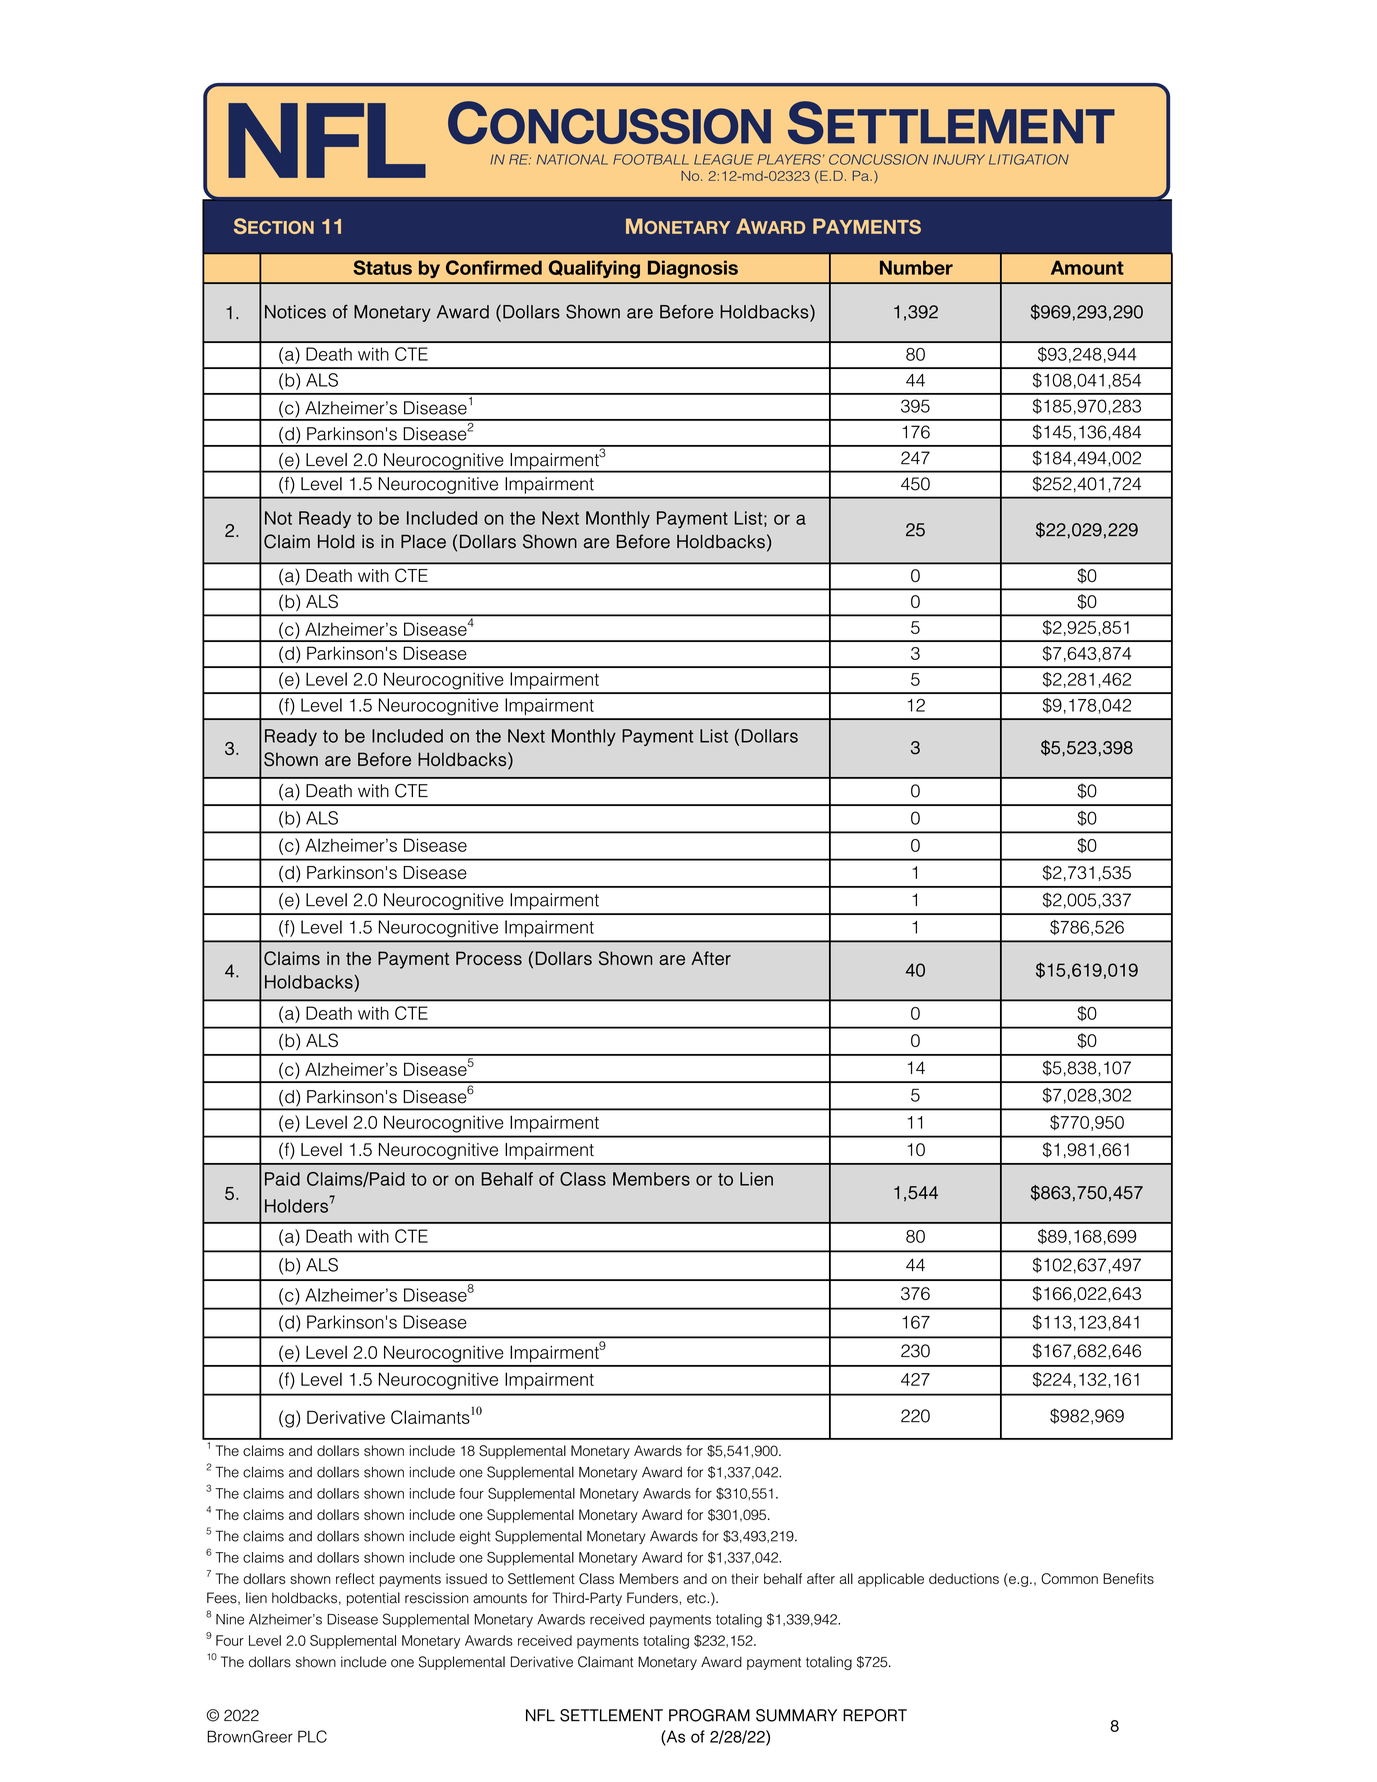 The height and width of the screenshot is (1782, 1377). Describe the element at coordinates (382, 267) in the screenshot. I see `Status` at that location.
